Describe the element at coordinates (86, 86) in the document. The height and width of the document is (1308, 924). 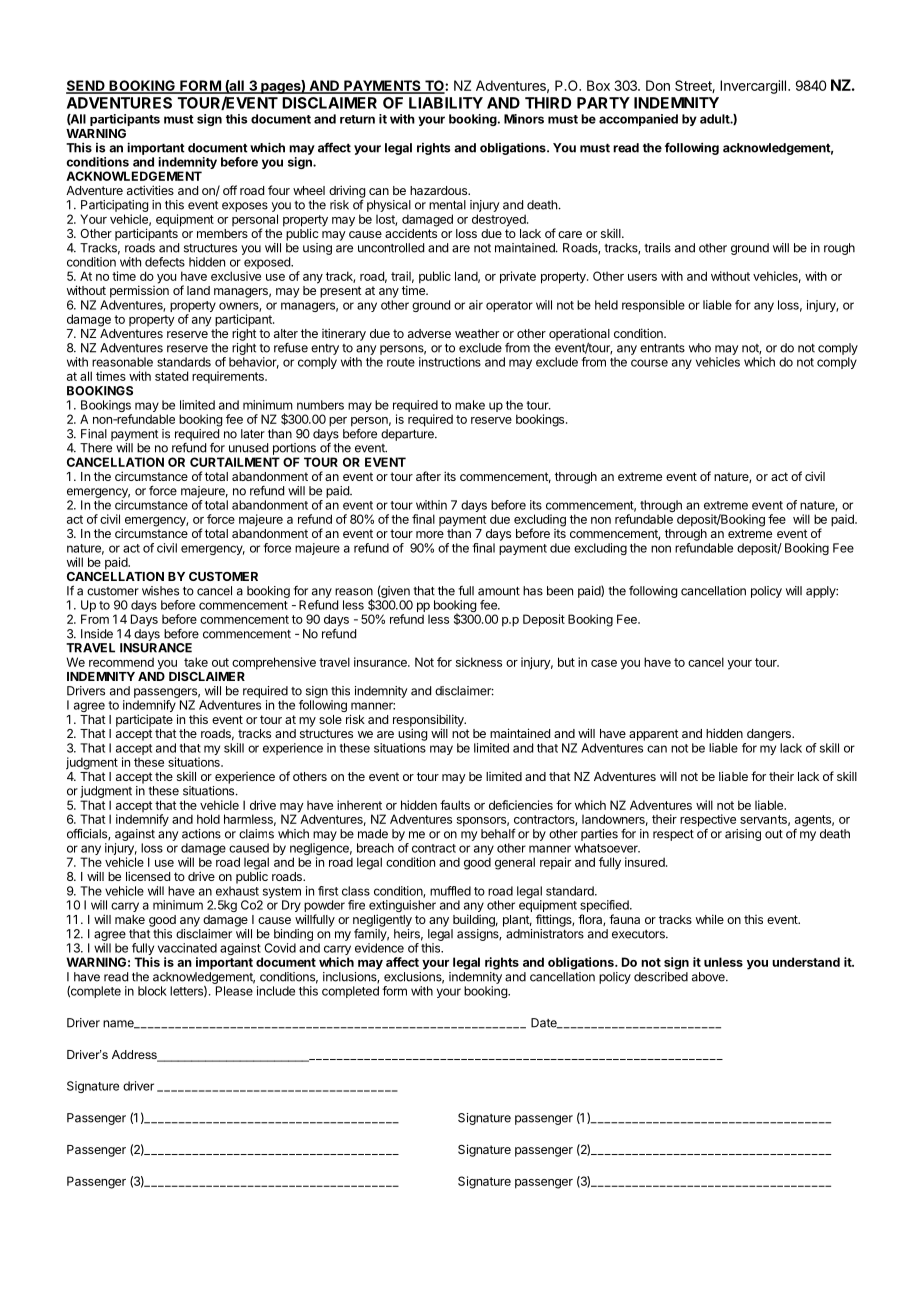
I see `SEND` at that location.
